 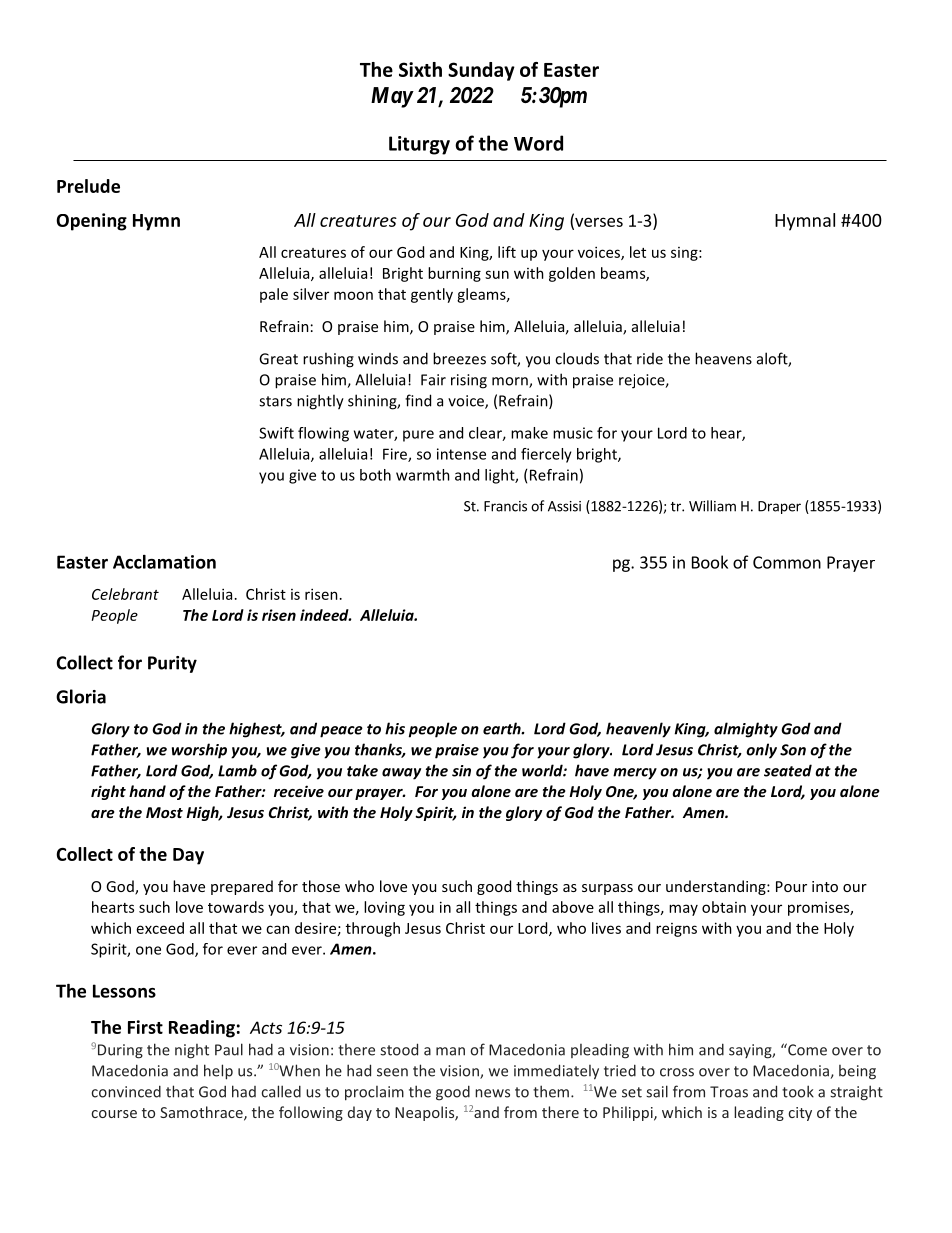 What do you see at coordinates (401, 774) in the screenshot?
I see `away` at bounding box center [401, 774].
